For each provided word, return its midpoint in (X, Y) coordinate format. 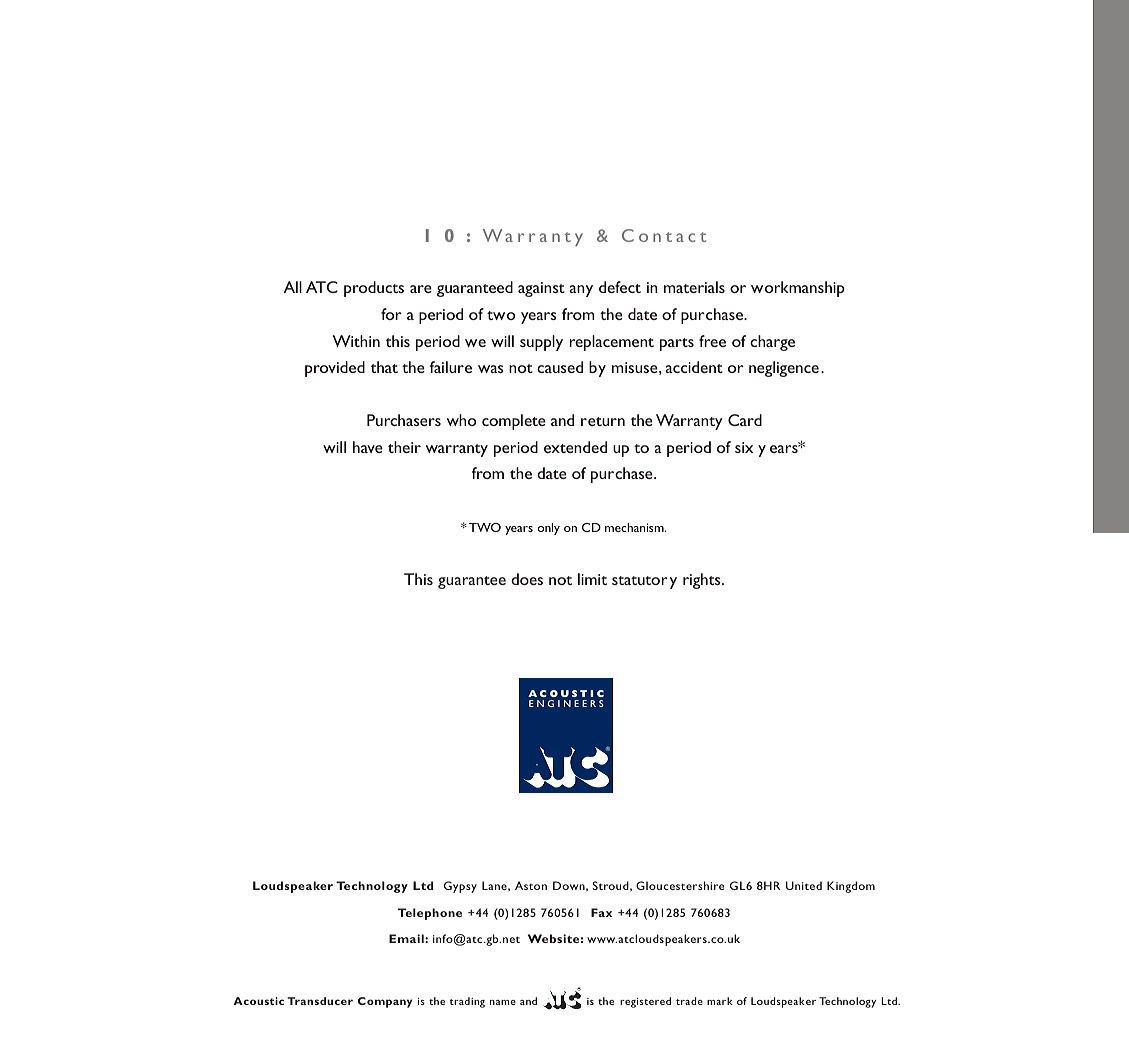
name (503, 1002)
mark (720, 1001)
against (541, 289)
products (374, 289)
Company (385, 1002)
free (712, 341)
